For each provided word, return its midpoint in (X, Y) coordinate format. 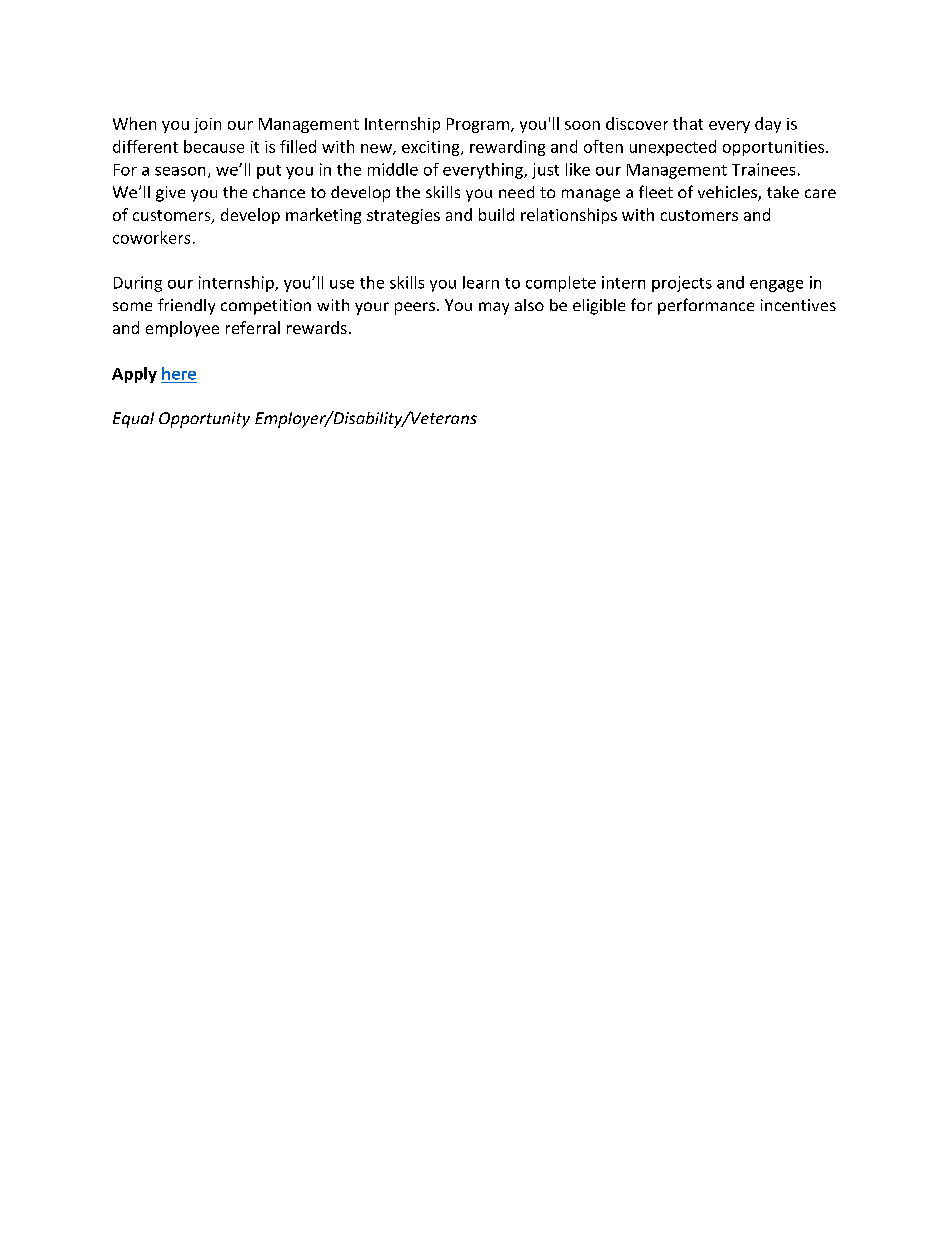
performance (706, 306)
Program (478, 125)
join (207, 125)
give (170, 194)
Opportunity (204, 420)
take (783, 192)
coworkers (151, 237)
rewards (317, 327)
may (494, 308)
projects (682, 284)
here (179, 373)
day (768, 125)
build (496, 214)
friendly (186, 306)
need (516, 192)
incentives (798, 305)
